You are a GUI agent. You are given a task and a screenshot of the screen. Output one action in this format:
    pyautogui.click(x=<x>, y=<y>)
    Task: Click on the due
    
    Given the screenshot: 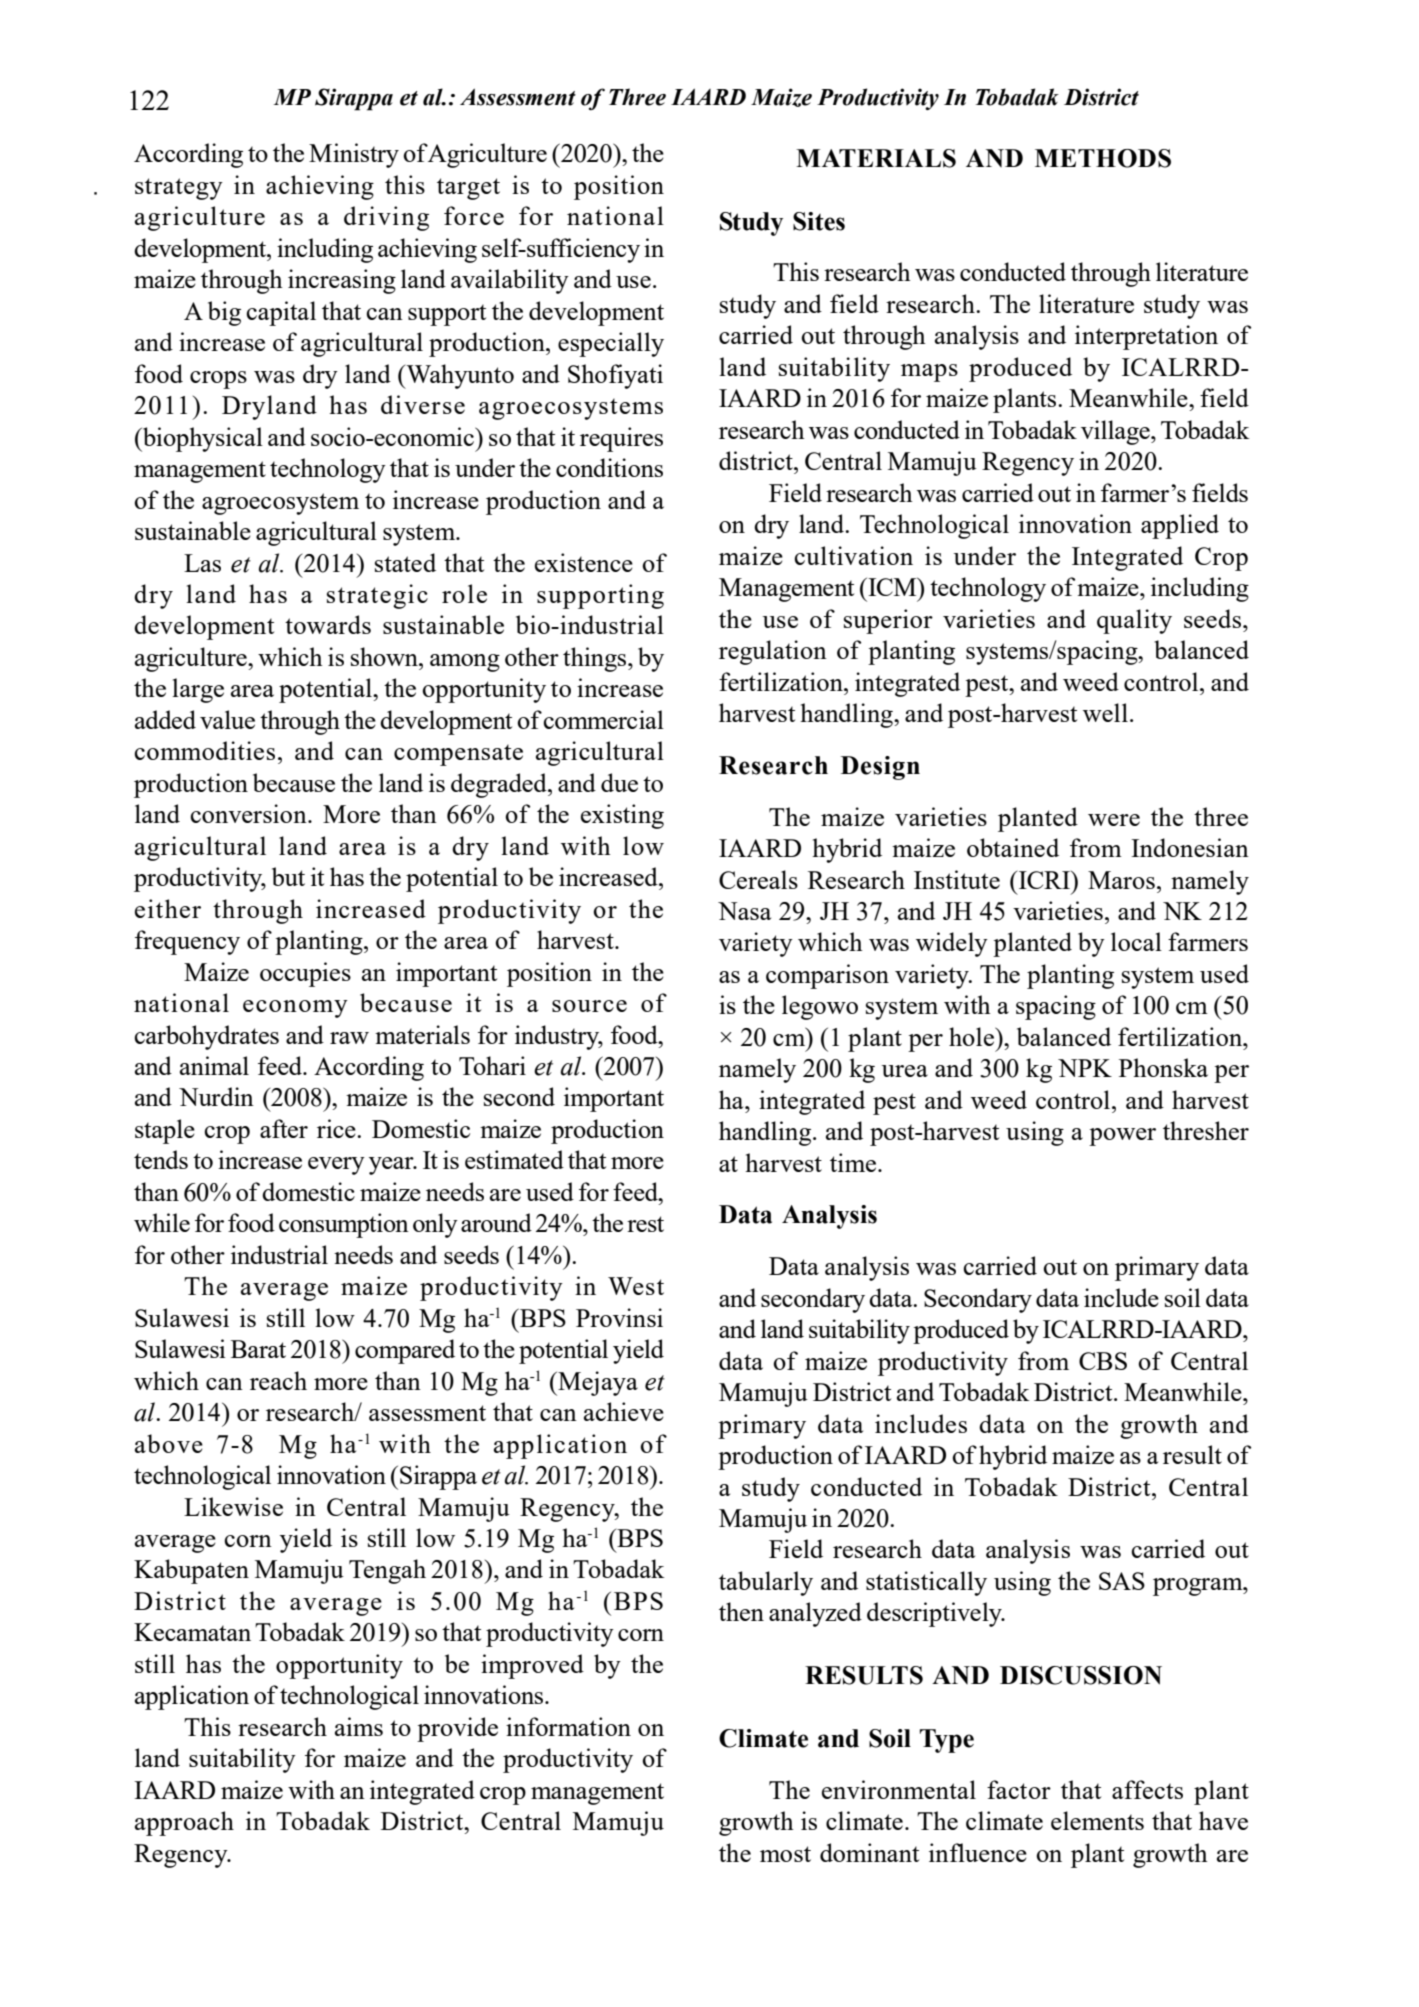 What is the action you would take?
    pyautogui.click(x=619, y=782)
